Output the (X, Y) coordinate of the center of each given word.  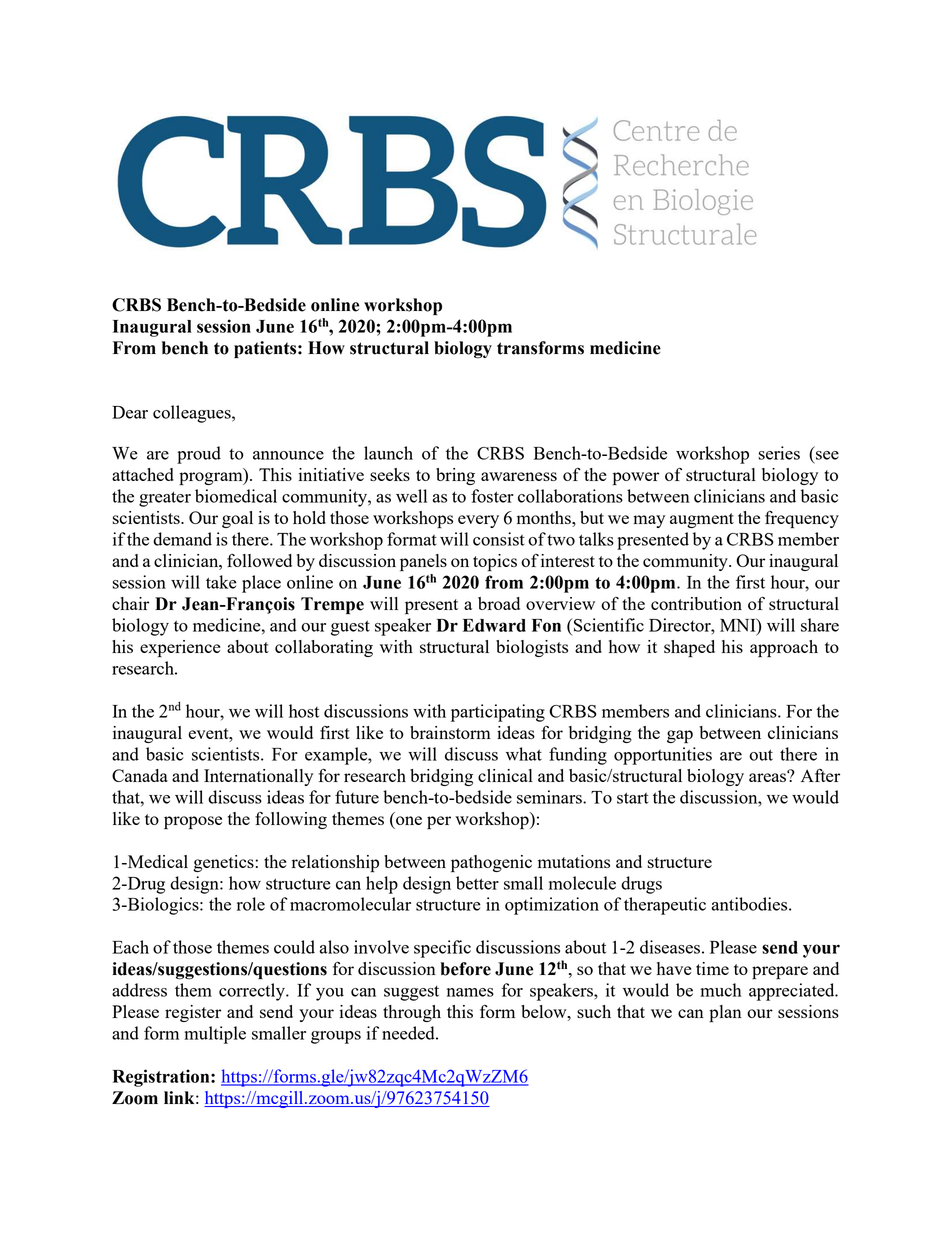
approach (784, 648)
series (779, 453)
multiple (215, 1035)
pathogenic (491, 863)
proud (199, 455)
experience (180, 648)
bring (455, 476)
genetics (224, 863)
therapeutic (665, 906)
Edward (494, 625)
